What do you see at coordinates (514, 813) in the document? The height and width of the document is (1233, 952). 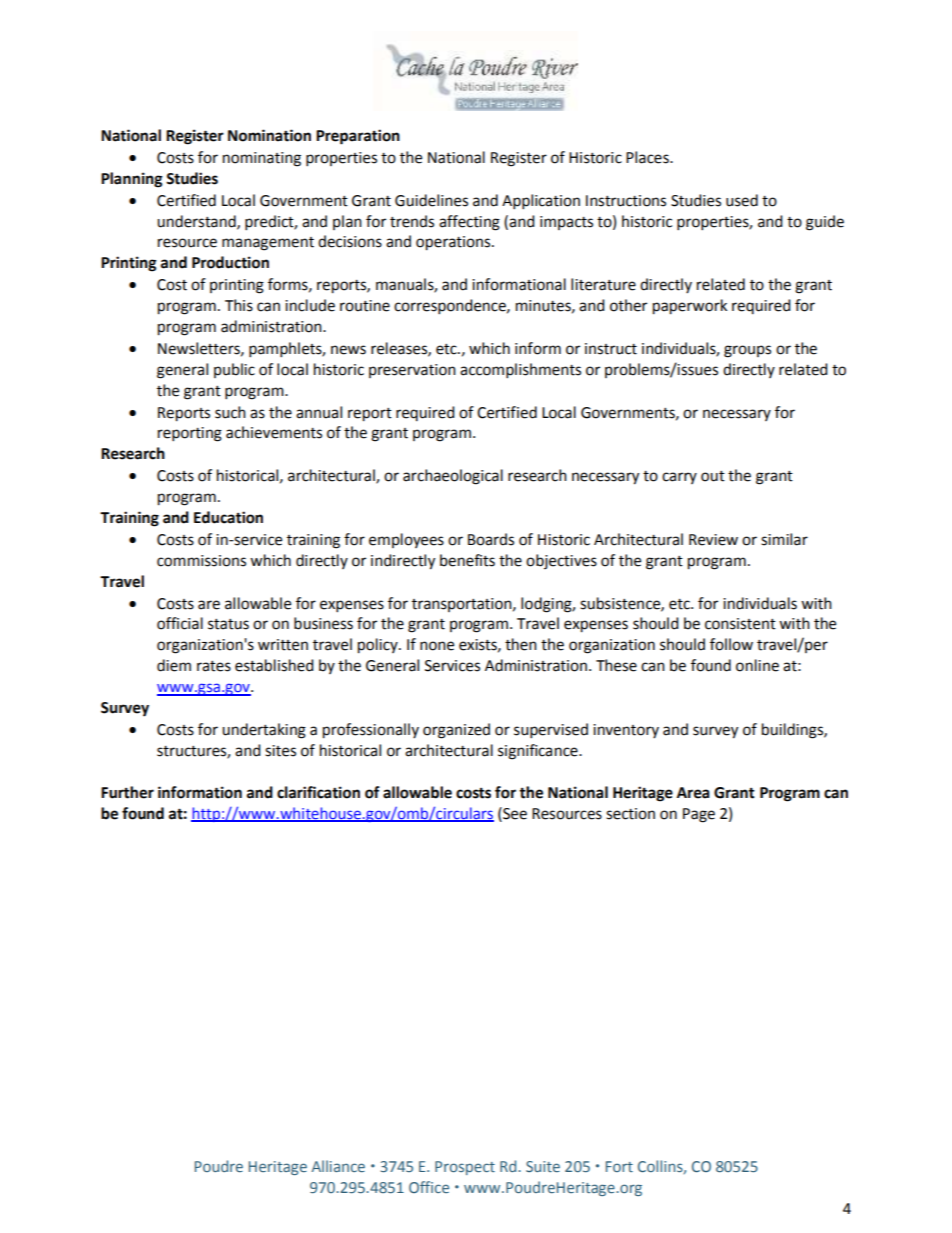 I see `See` at bounding box center [514, 813].
